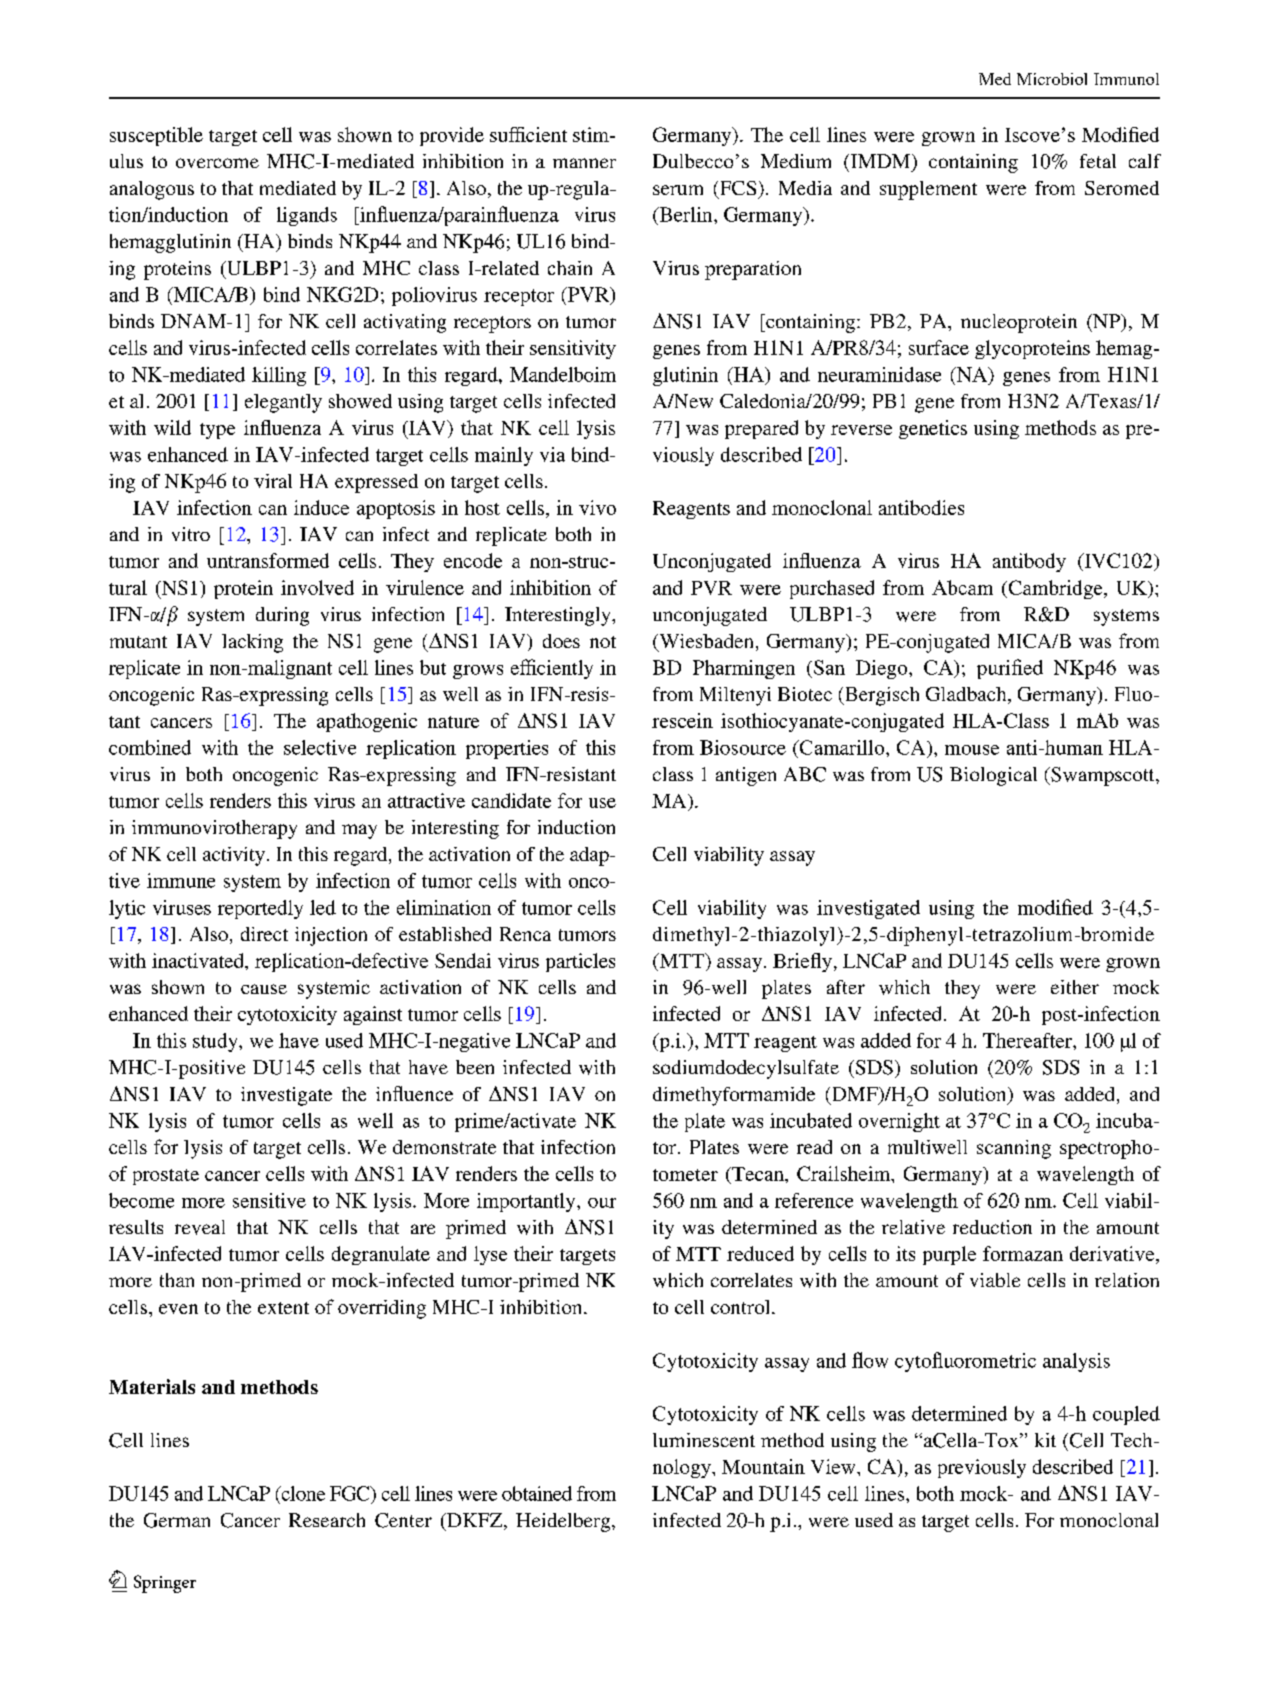 The width and height of the screenshot is (1268, 1686). Describe the element at coordinates (317, 587) in the screenshot. I see `involved` at that location.
